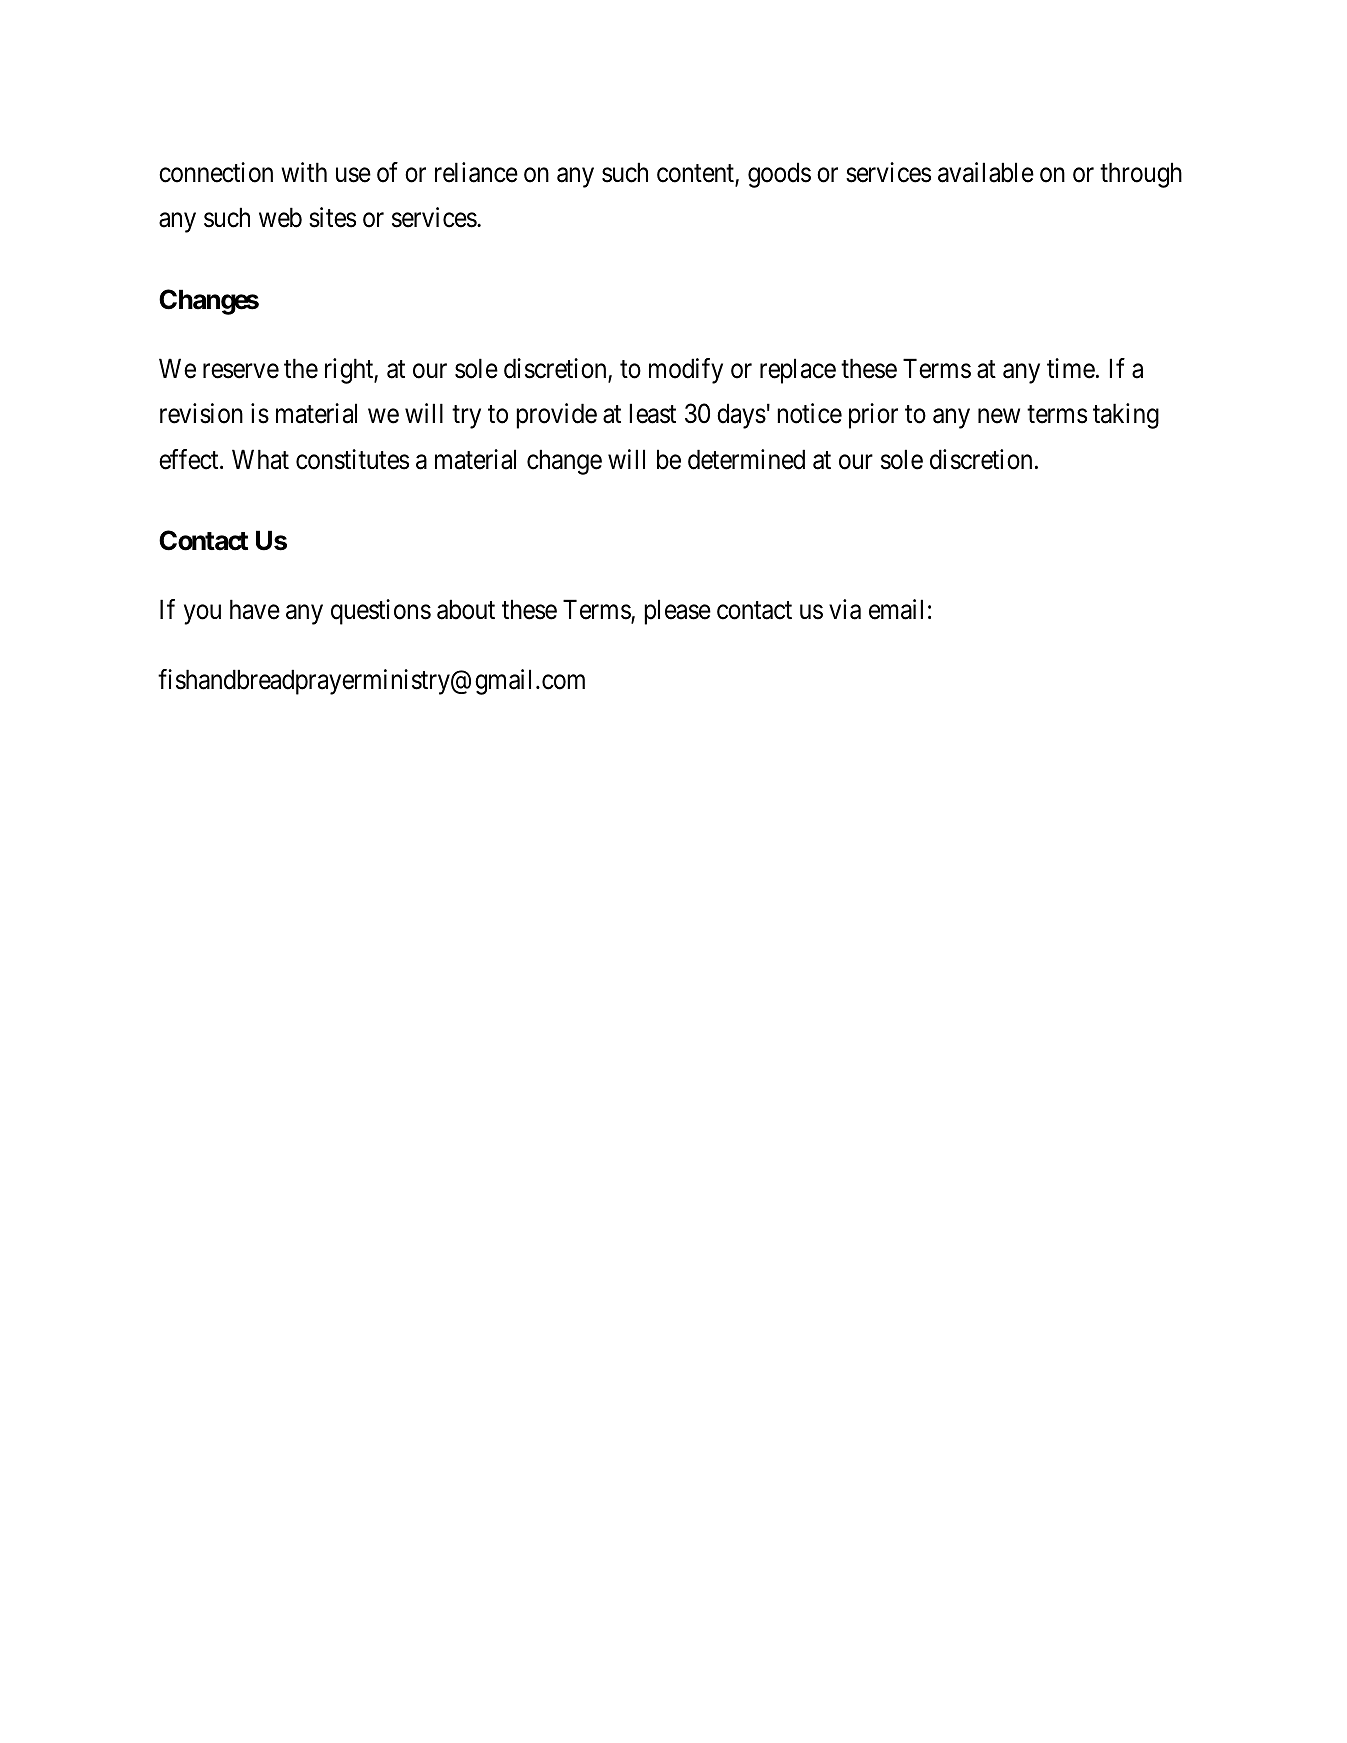  I want to click on reserve, so click(241, 371).
